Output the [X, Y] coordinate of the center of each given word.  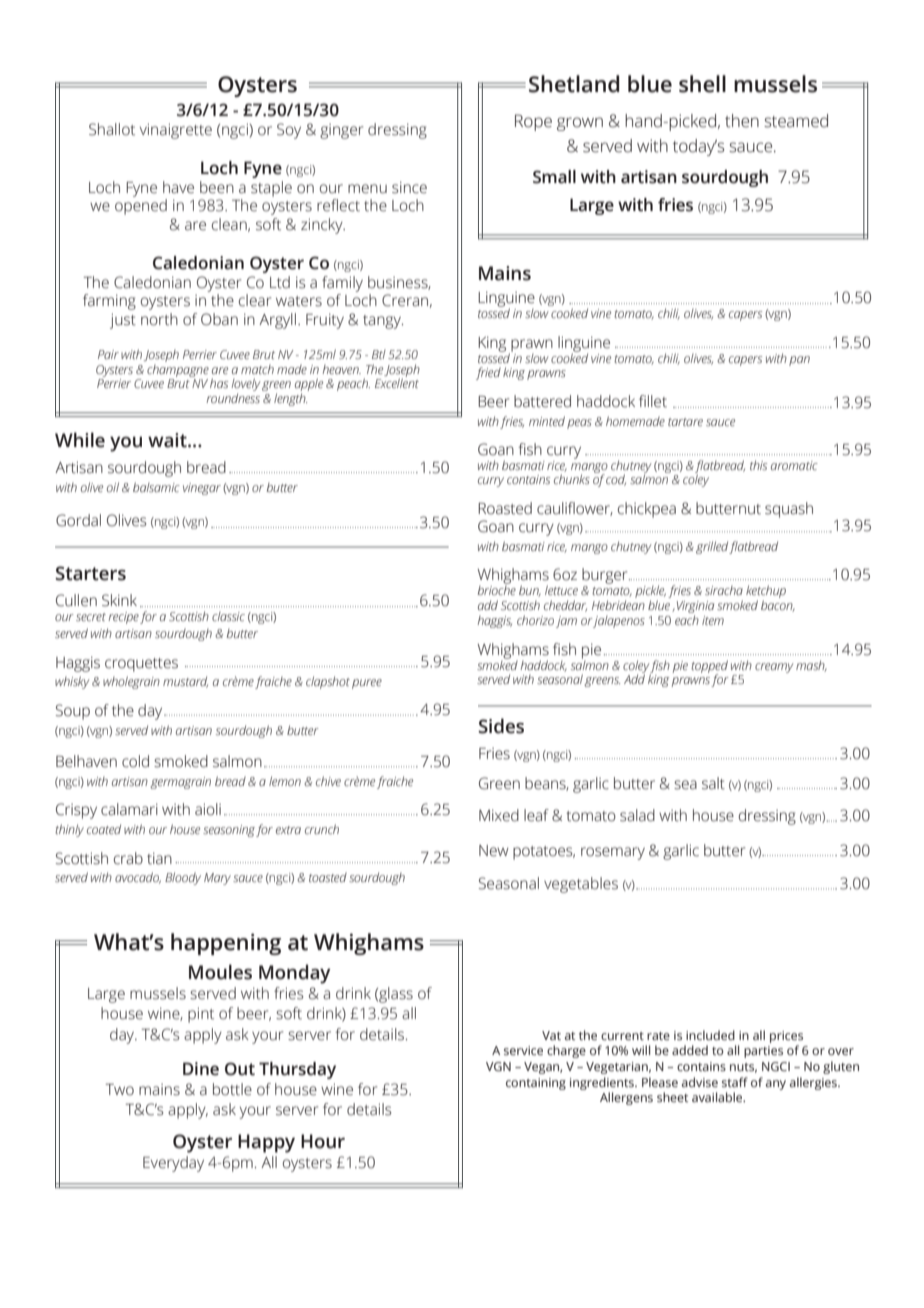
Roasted [505, 508]
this [758, 465]
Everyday [173, 1164]
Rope [533, 122]
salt [713, 783]
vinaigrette [176, 131]
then [742, 121]
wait [168, 440]
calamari [129, 809]
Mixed [499, 815]
